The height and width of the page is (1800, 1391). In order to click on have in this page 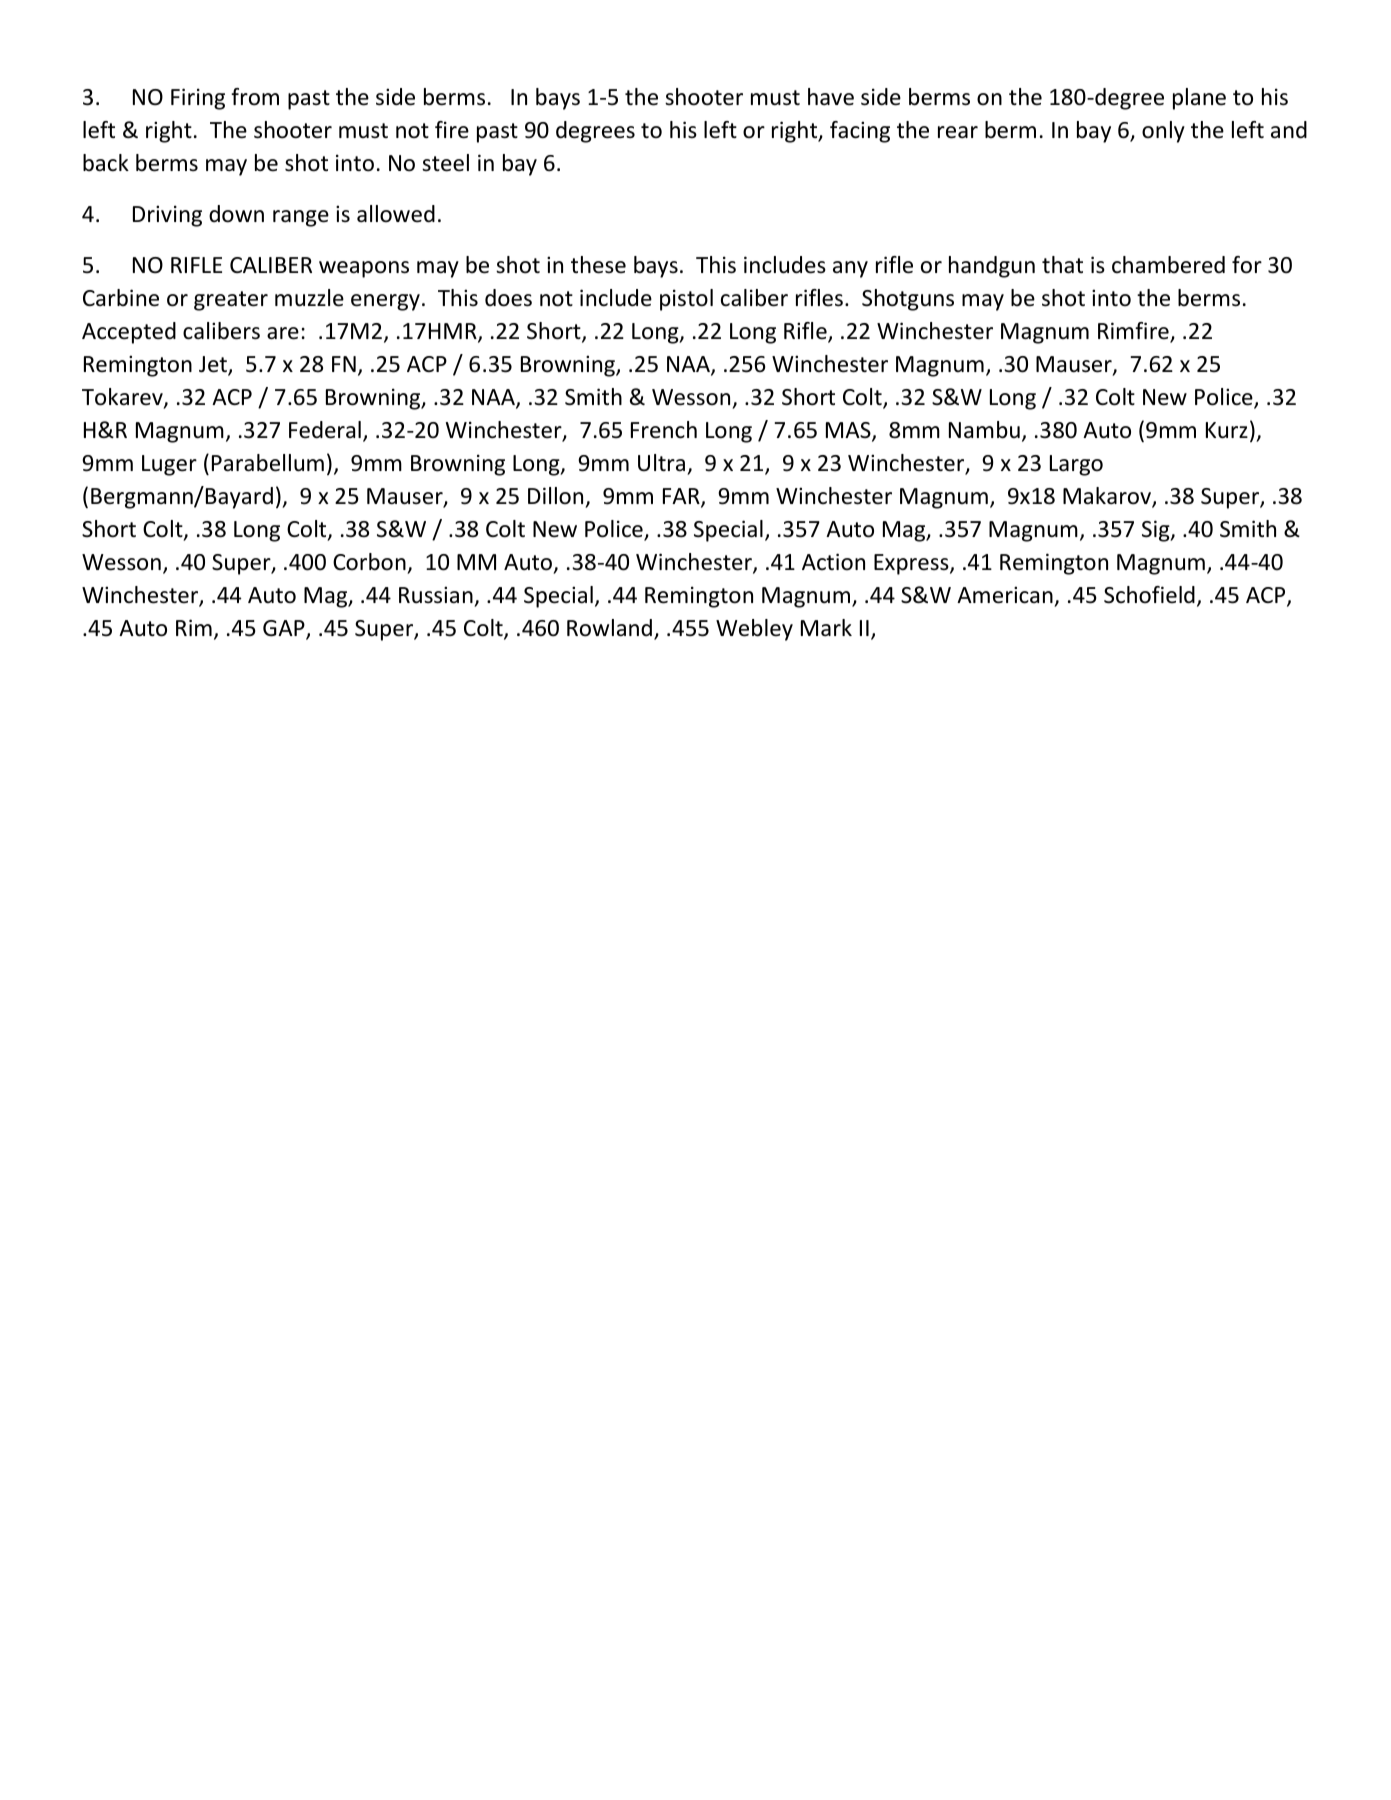, I will do `click(831, 97)`.
